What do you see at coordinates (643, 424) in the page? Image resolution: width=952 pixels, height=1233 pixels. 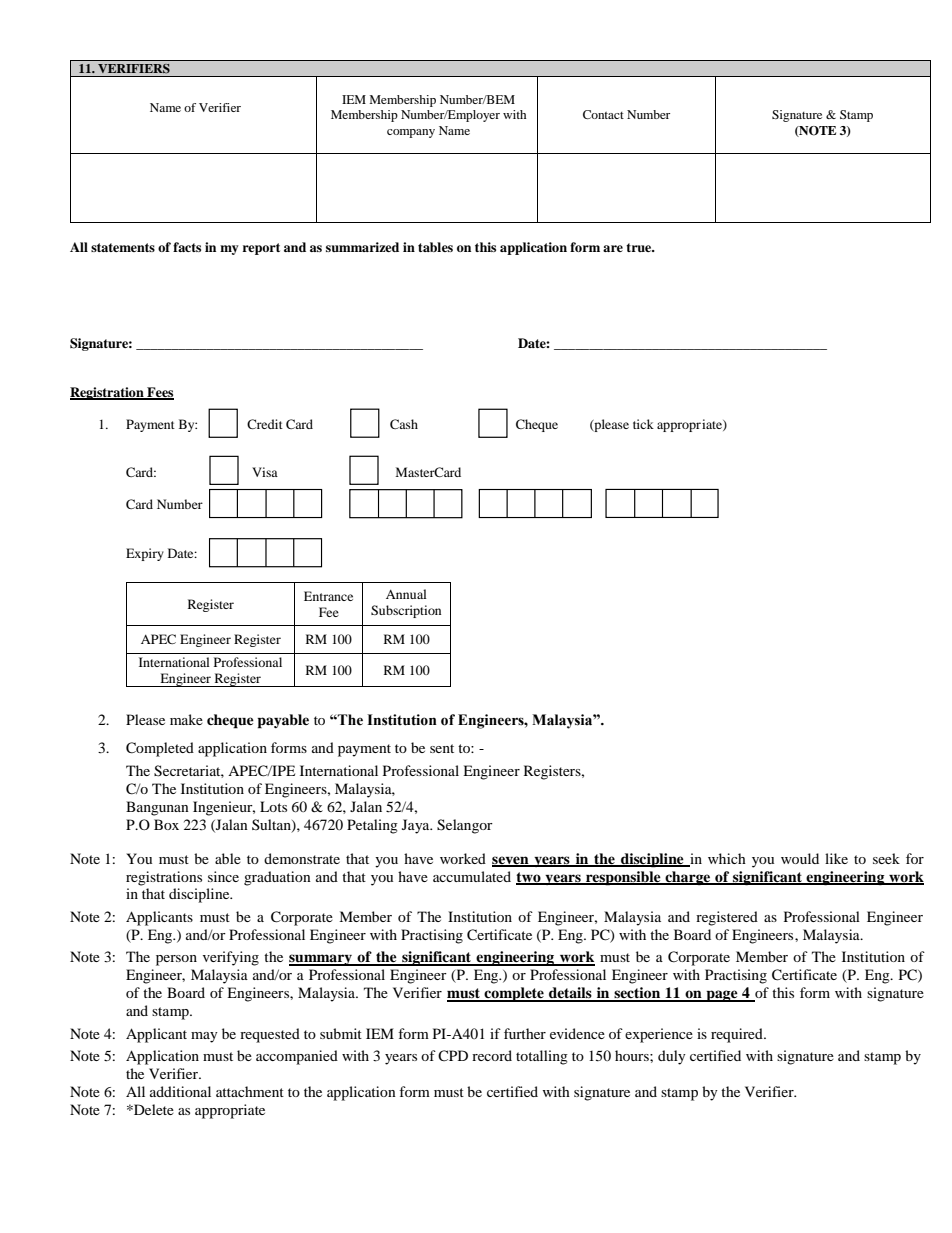 I see `tick` at bounding box center [643, 424].
